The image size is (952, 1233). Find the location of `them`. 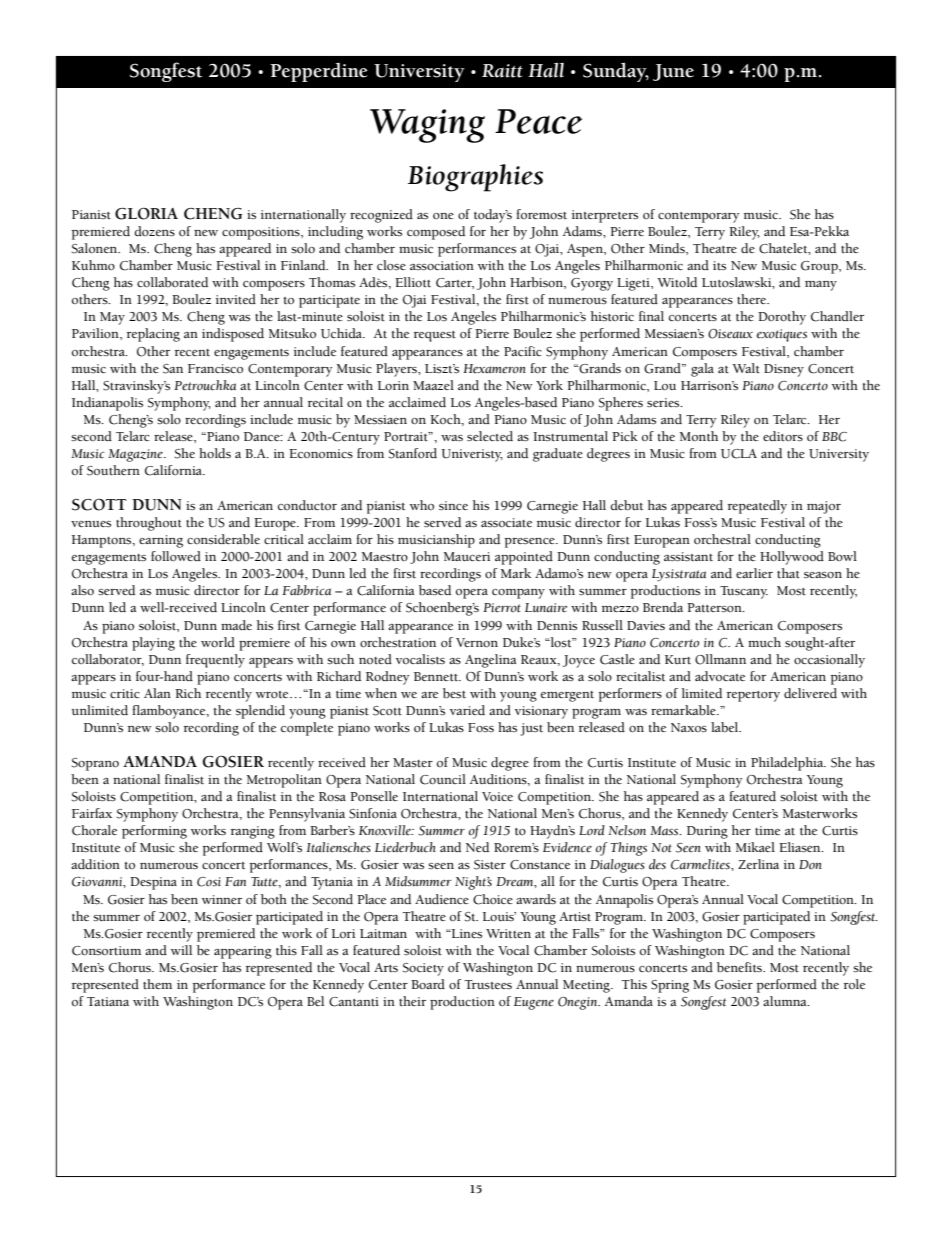

them is located at coordinates (157, 984).
